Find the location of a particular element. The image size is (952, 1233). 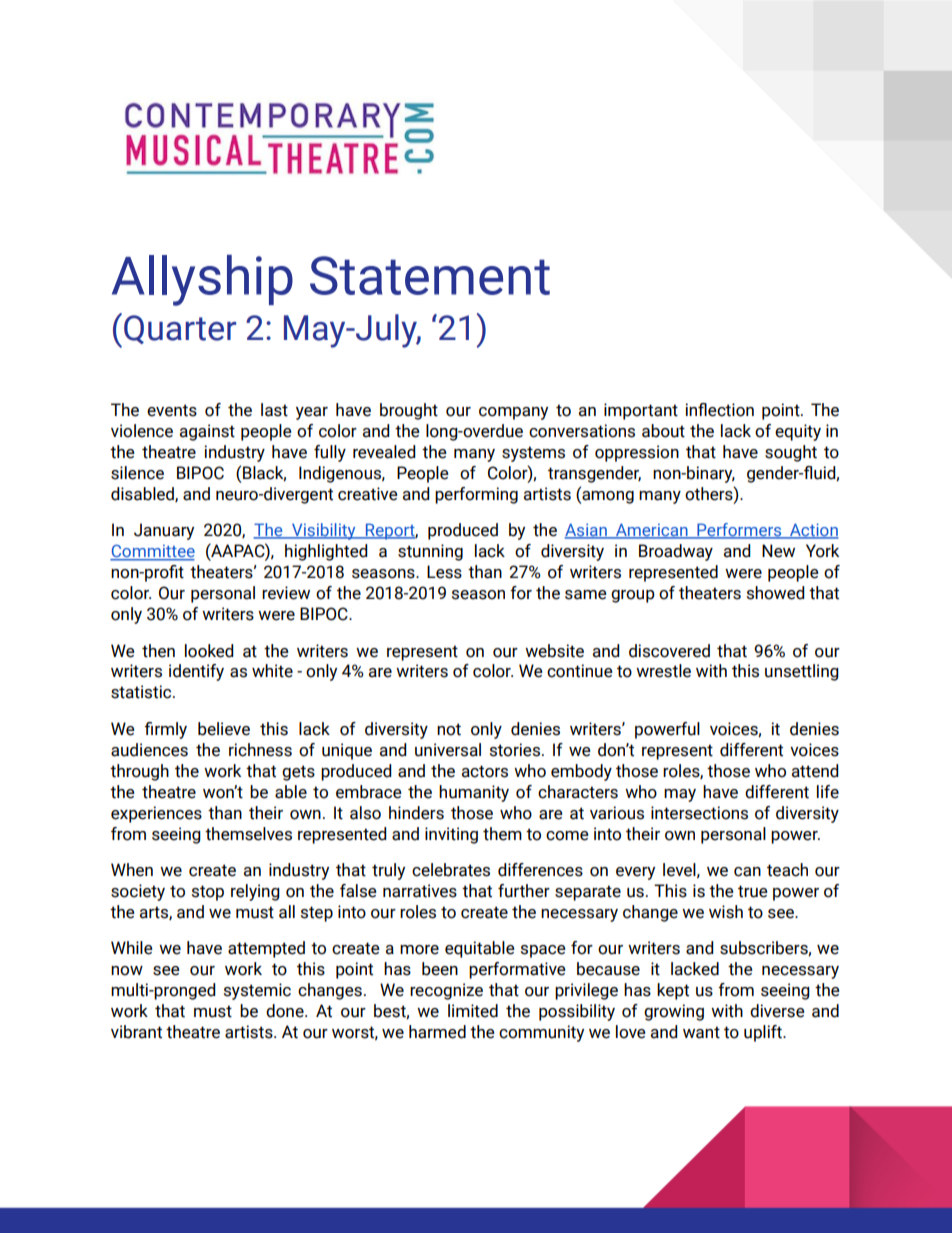

systemic is located at coordinates (257, 991).
